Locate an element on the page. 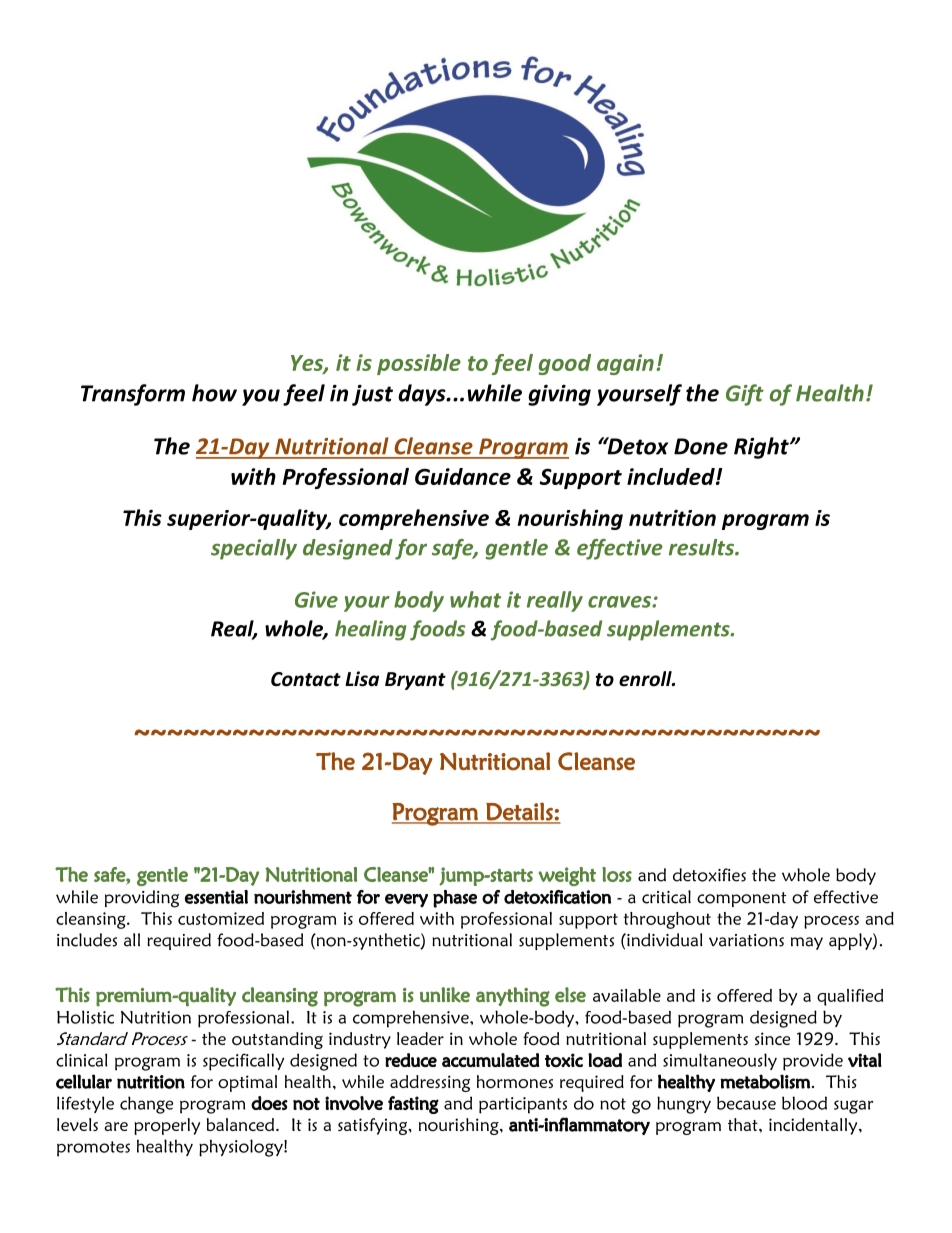  possible is located at coordinates (419, 364).
